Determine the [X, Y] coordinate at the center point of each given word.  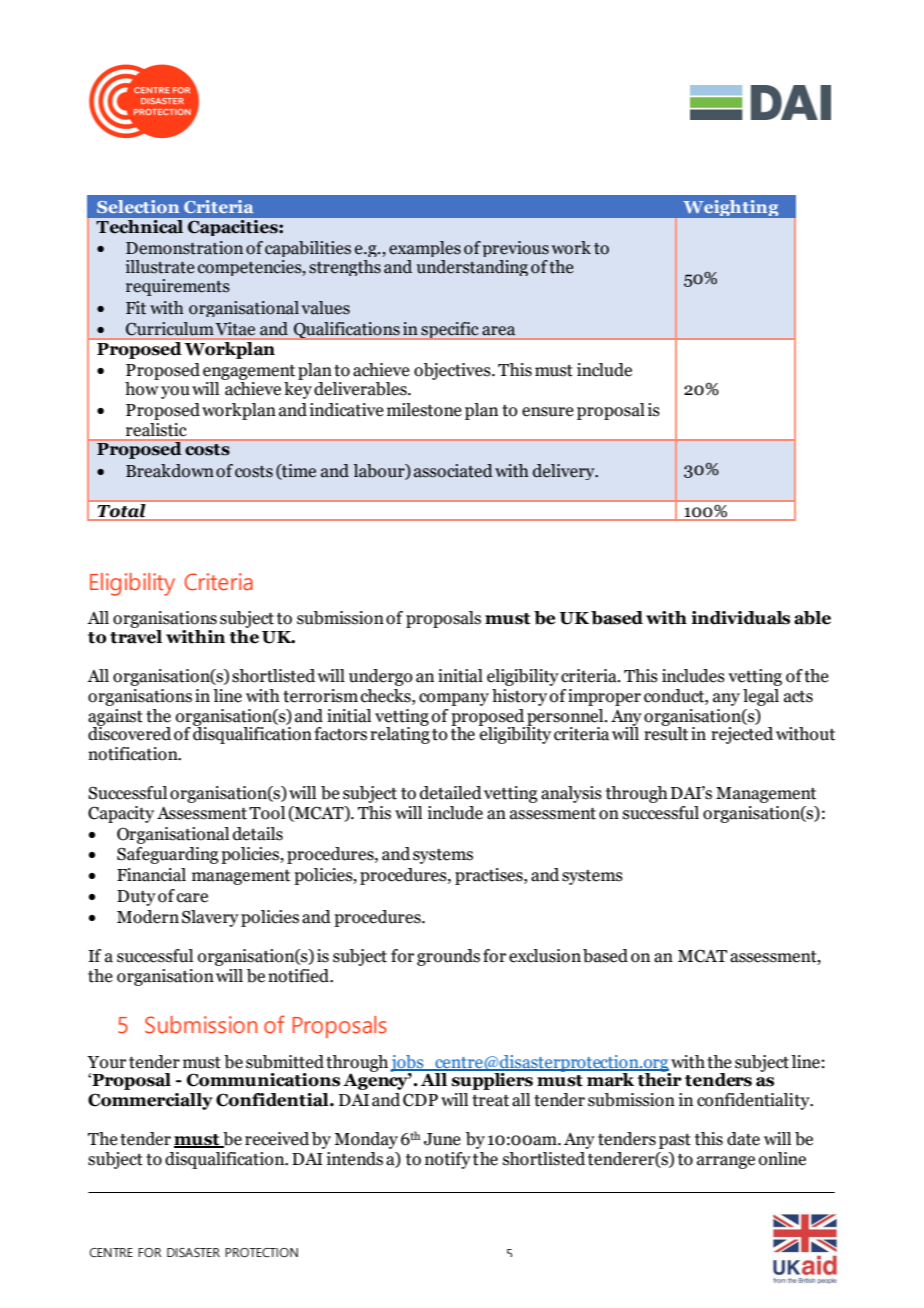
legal [761, 697]
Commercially [150, 1101]
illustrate [160, 267]
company [454, 699]
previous [516, 249]
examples [425, 249]
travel [136, 637]
